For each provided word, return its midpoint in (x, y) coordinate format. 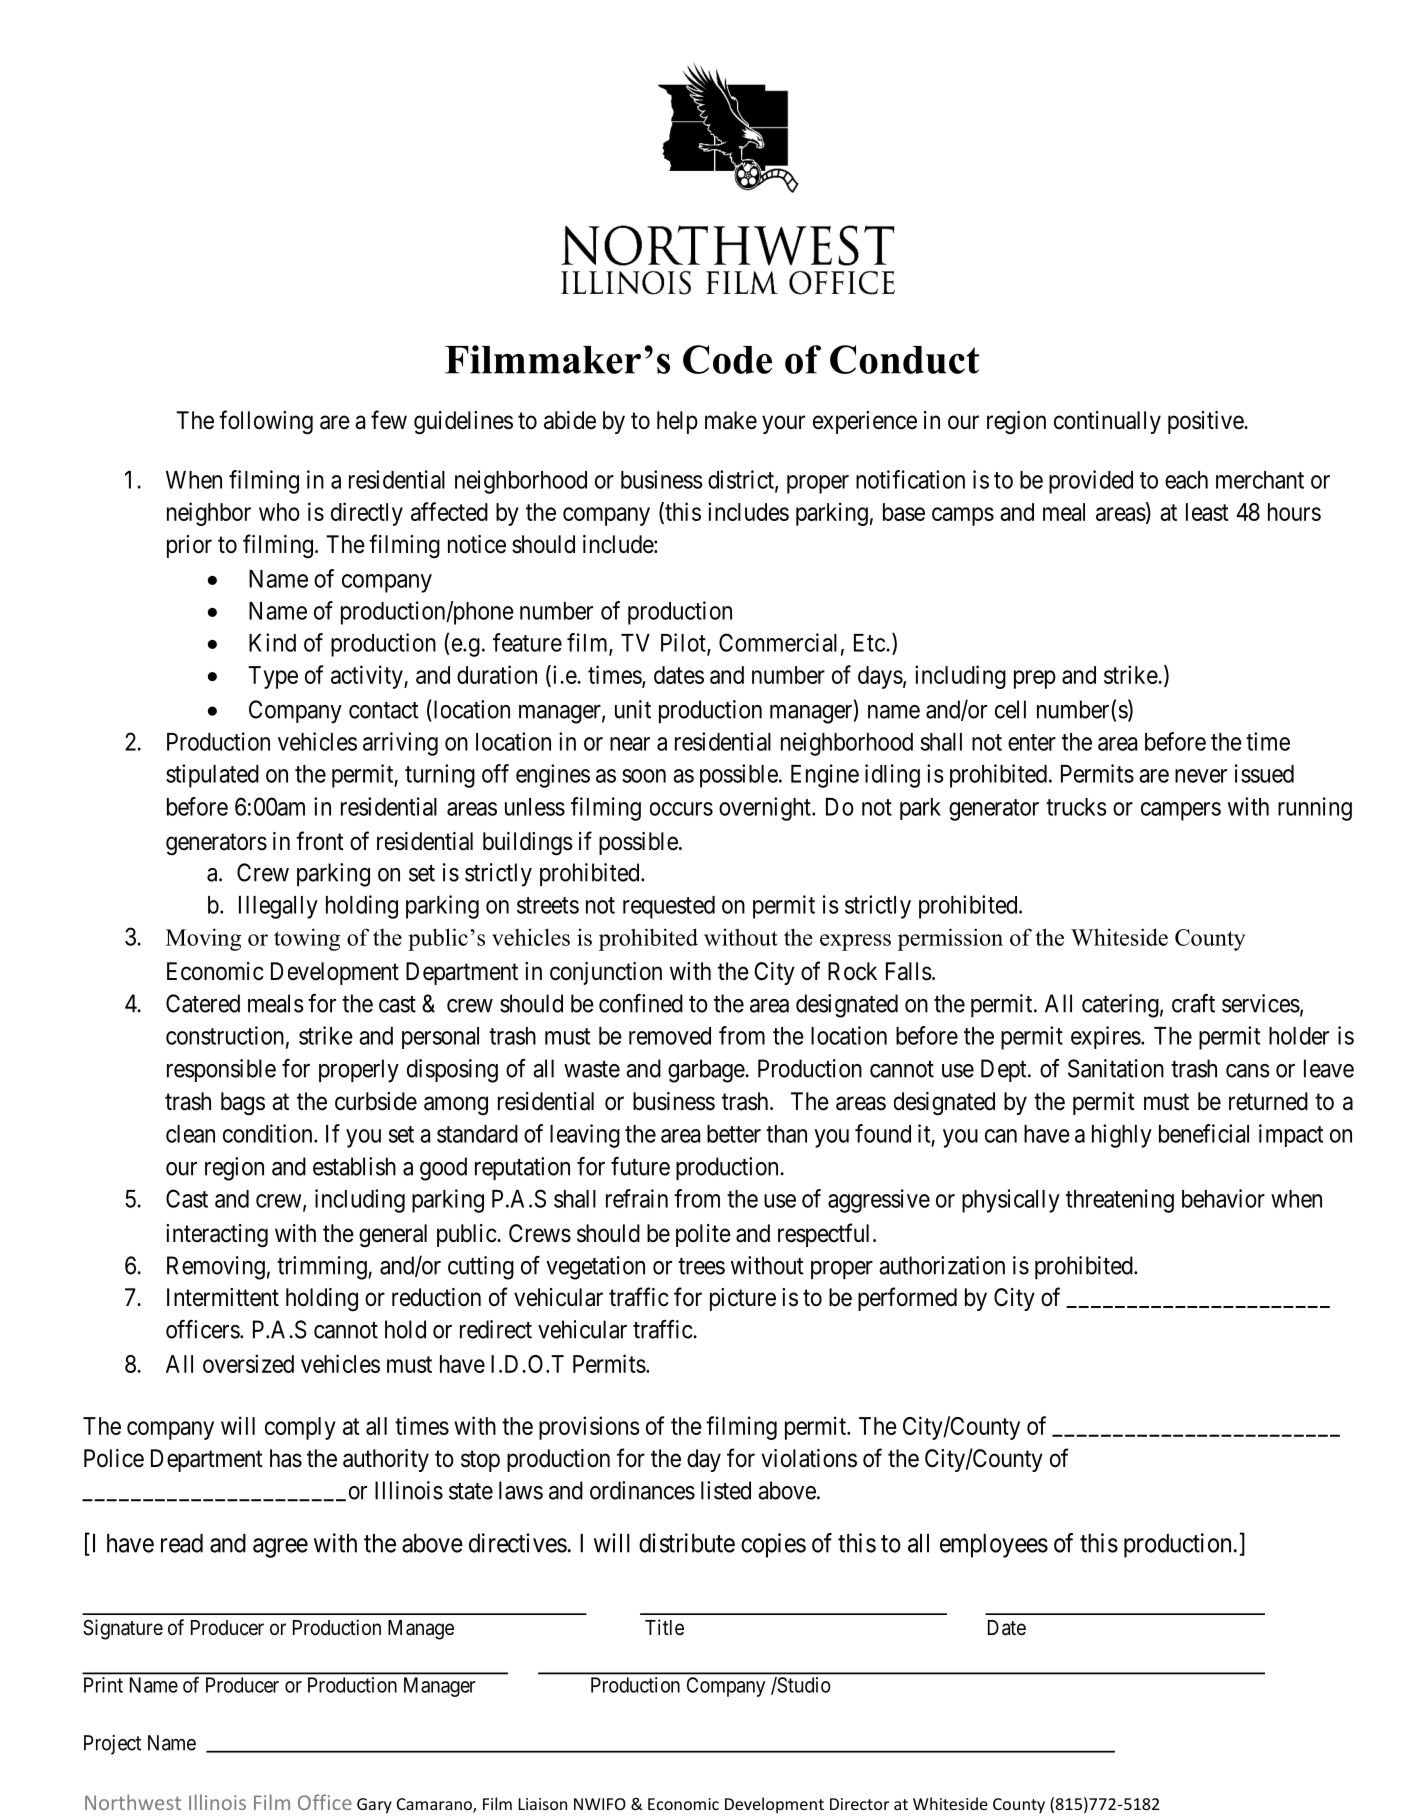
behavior (1223, 1198)
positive (1206, 422)
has (286, 1458)
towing (307, 939)
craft (1193, 1003)
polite (703, 1235)
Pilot (684, 643)
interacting (217, 1236)
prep (1035, 679)
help (677, 422)
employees (994, 1546)
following (266, 422)
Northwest (133, 1802)
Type (273, 677)
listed (726, 1490)
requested (669, 907)
